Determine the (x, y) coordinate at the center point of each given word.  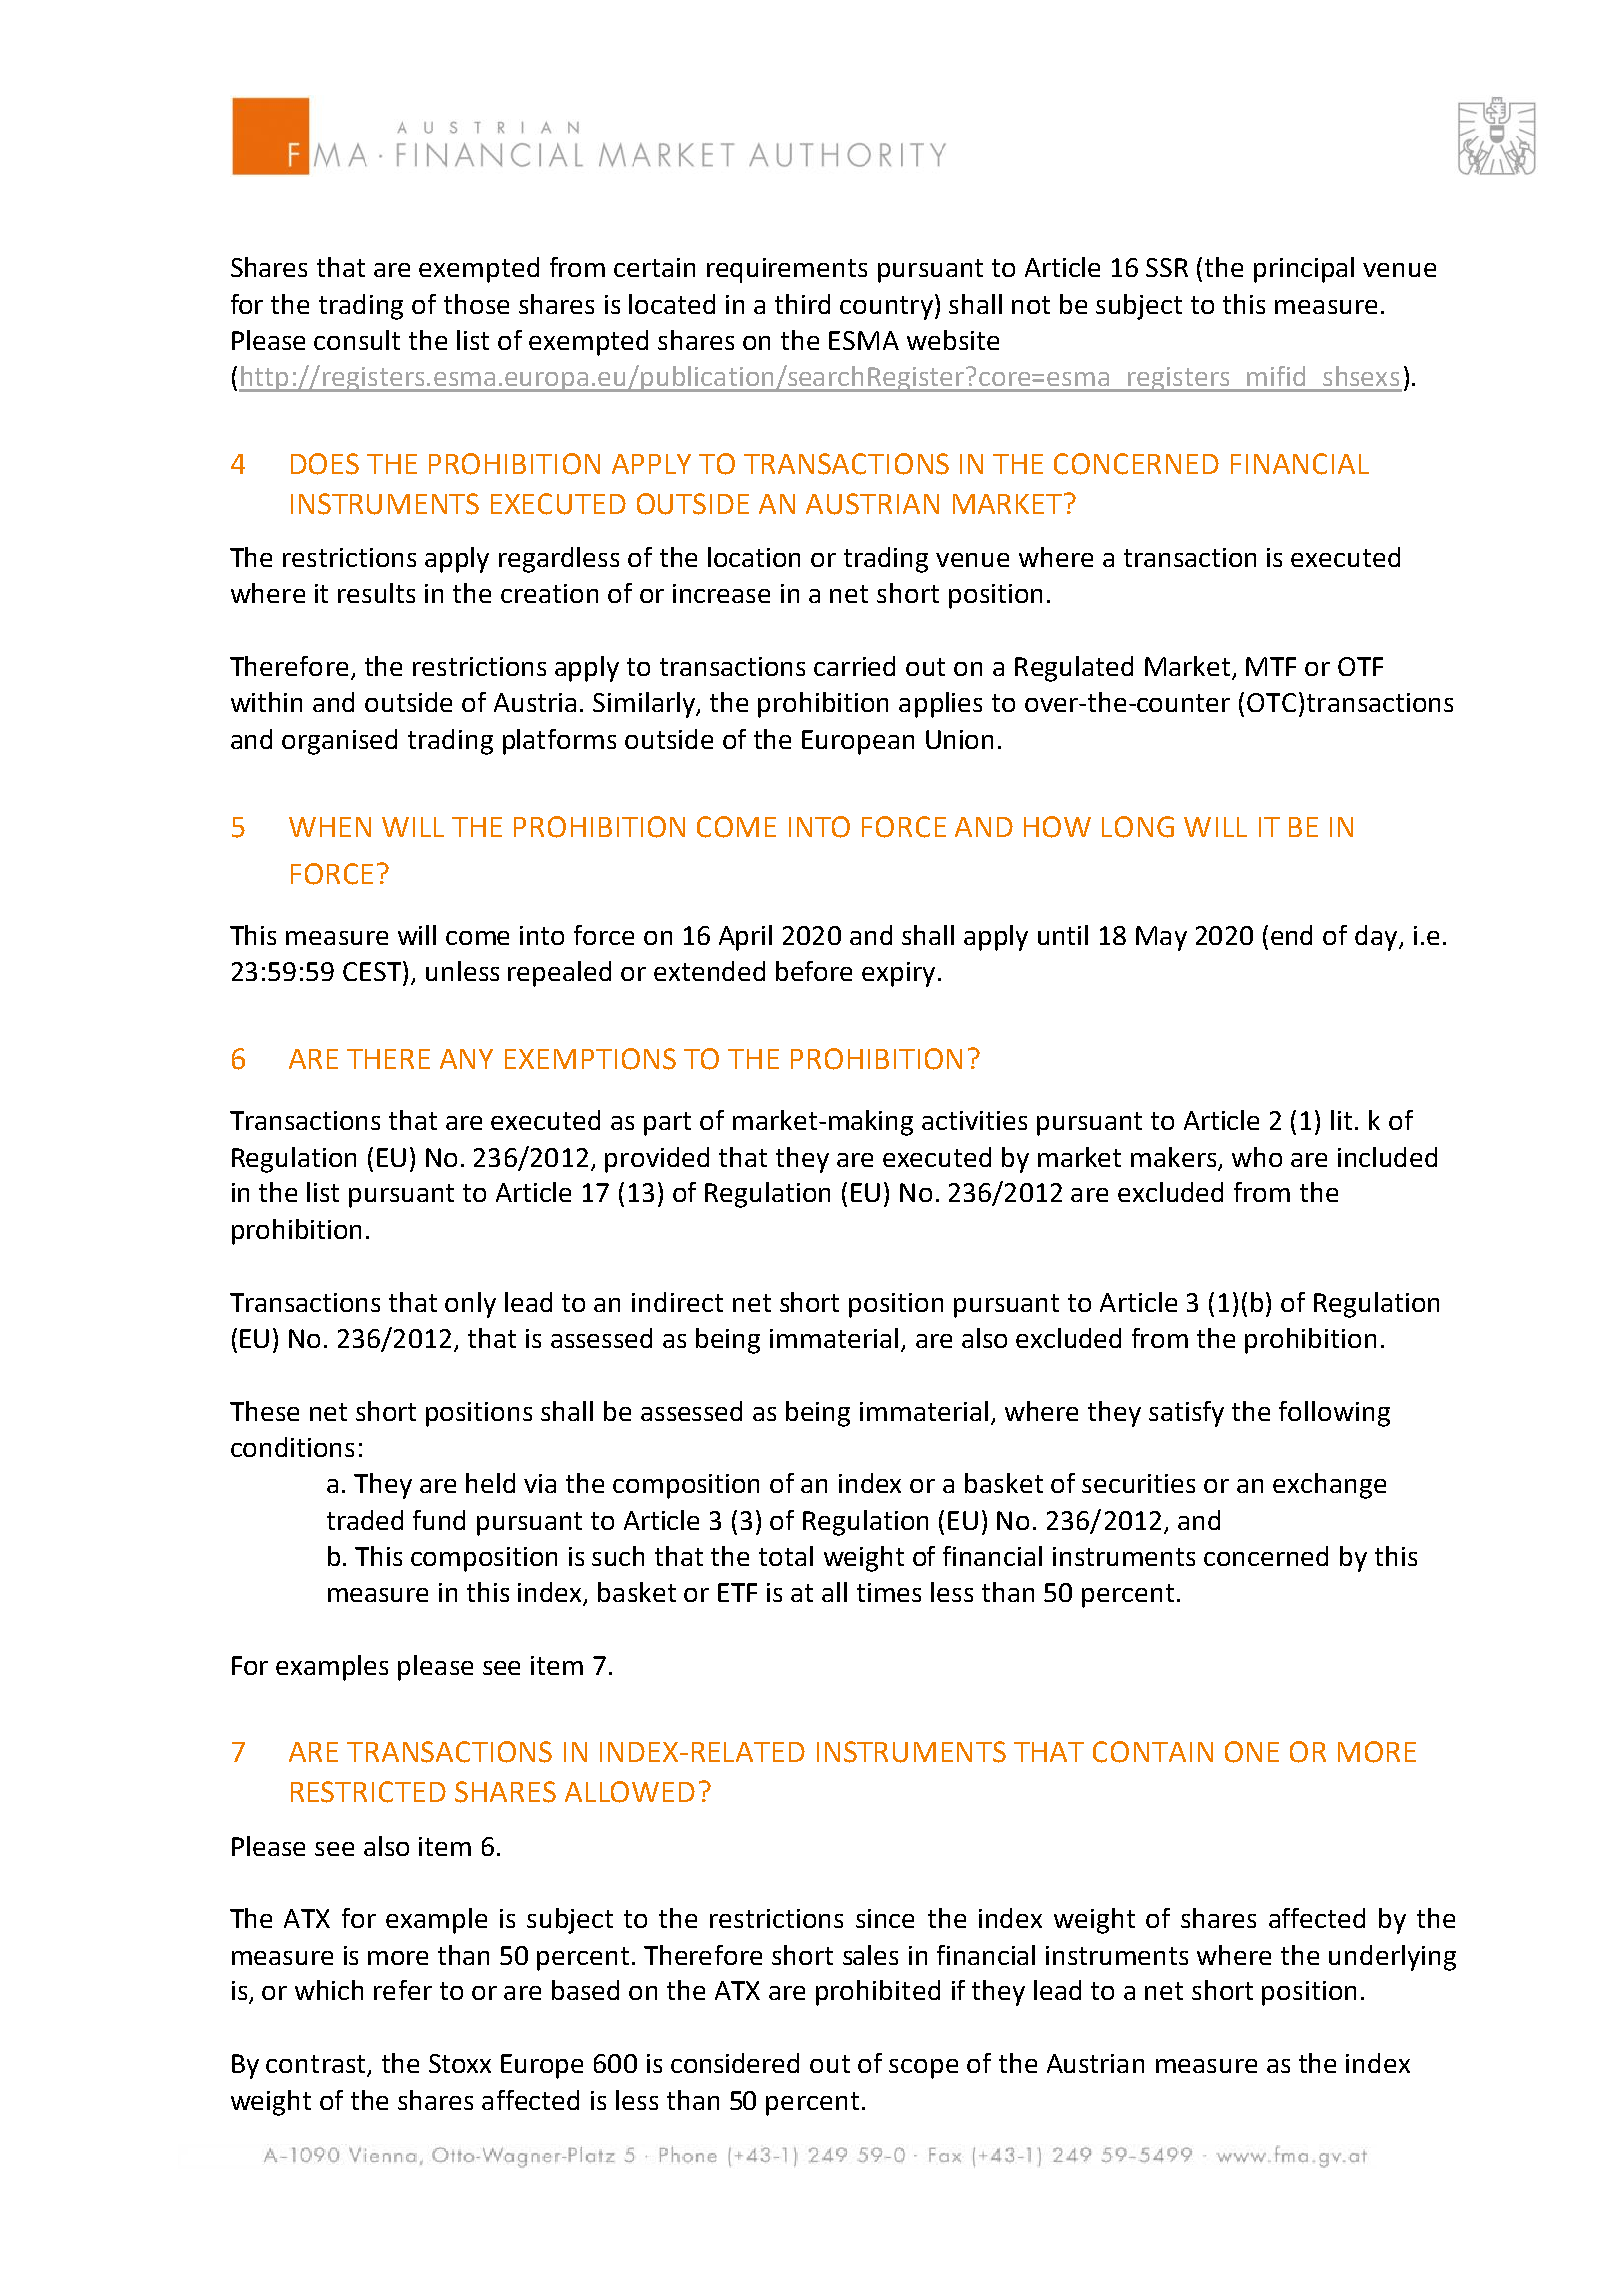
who (1257, 1157)
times (889, 1592)
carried (854, 666)
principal (1304, 270)
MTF (1271, 666)
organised (339, 742)
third (802, 304)
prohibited (878, 1993)
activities (974, 1120)
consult (357, 340)
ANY (466, 1059)
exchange (1329, 1486)
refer (403, 1990)
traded (365, 1520)
